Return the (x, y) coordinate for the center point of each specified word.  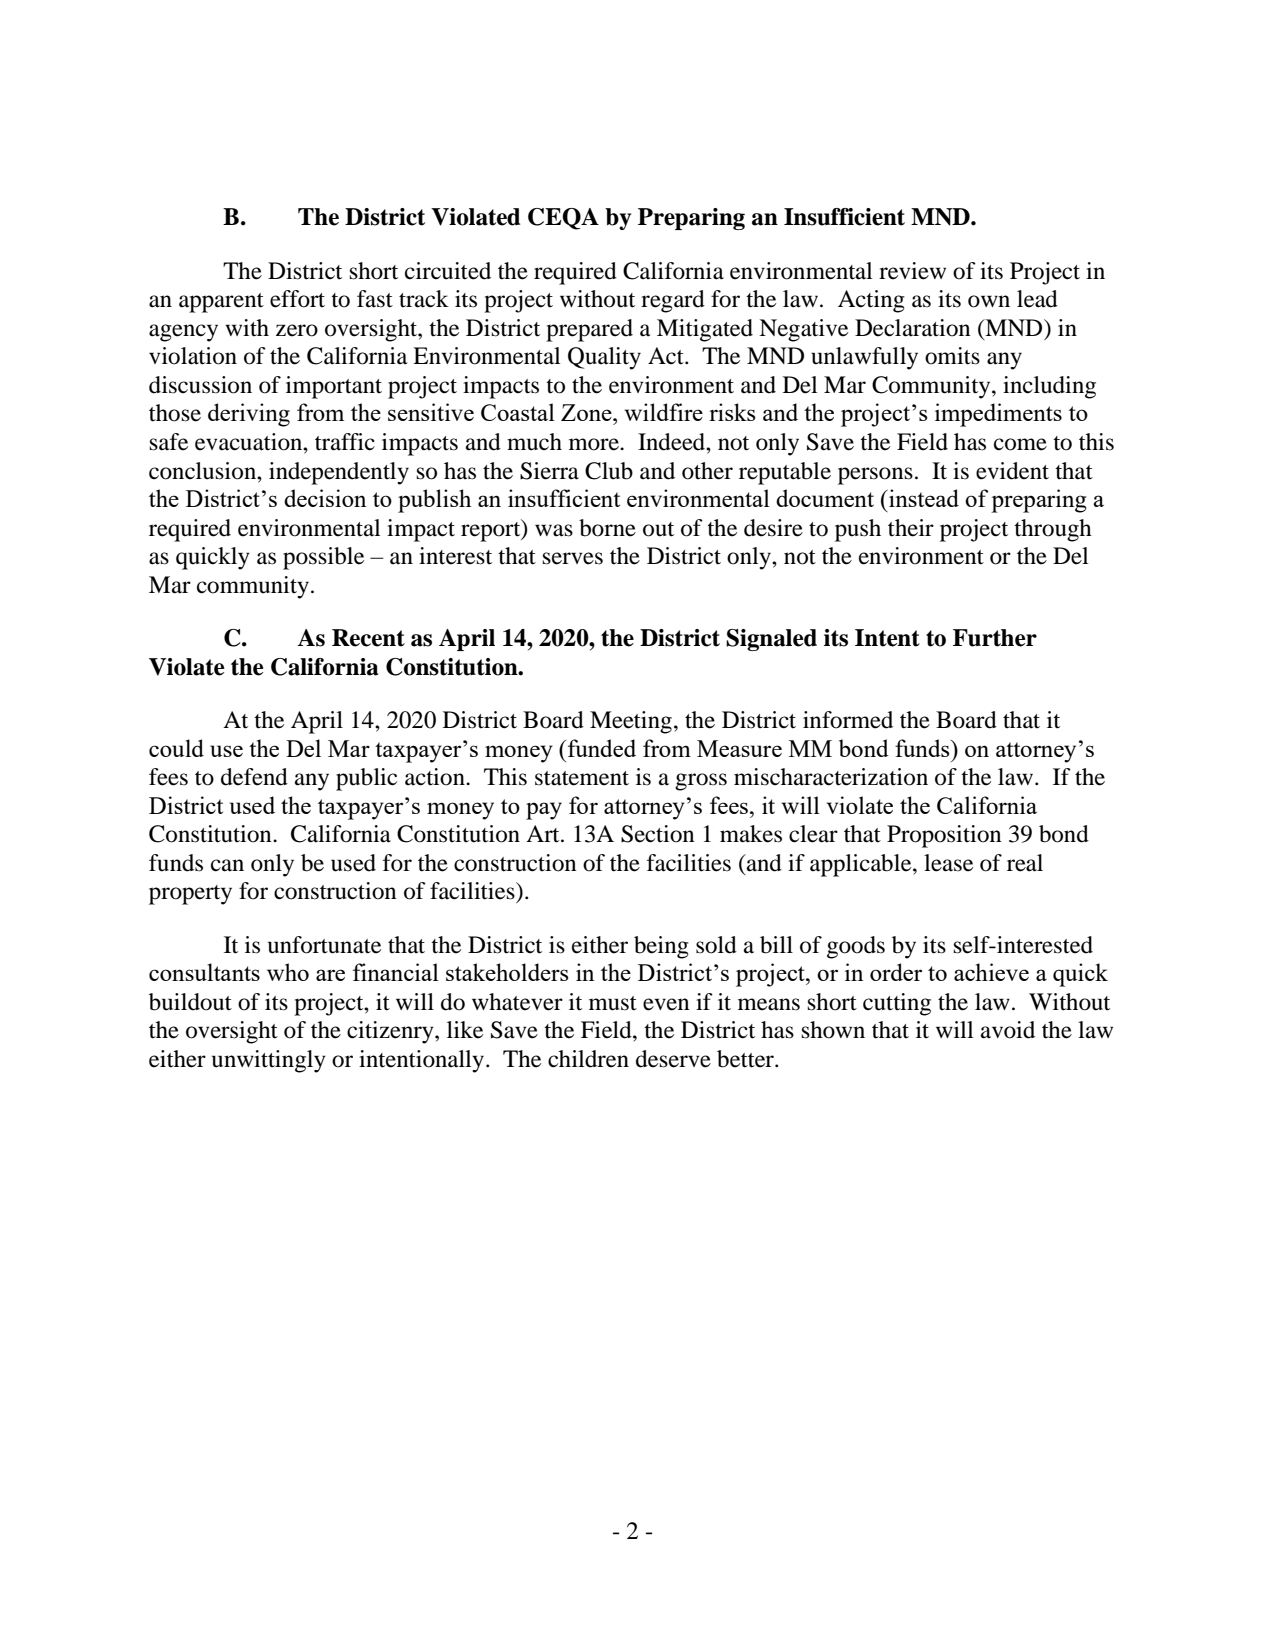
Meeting (631, 722)
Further (995, 638)
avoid (1008, 1030)
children (588, 1059)
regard (673, 301)
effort (297, 299)
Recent (368, 638)
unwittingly (269, 1061)
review (912, 271)
